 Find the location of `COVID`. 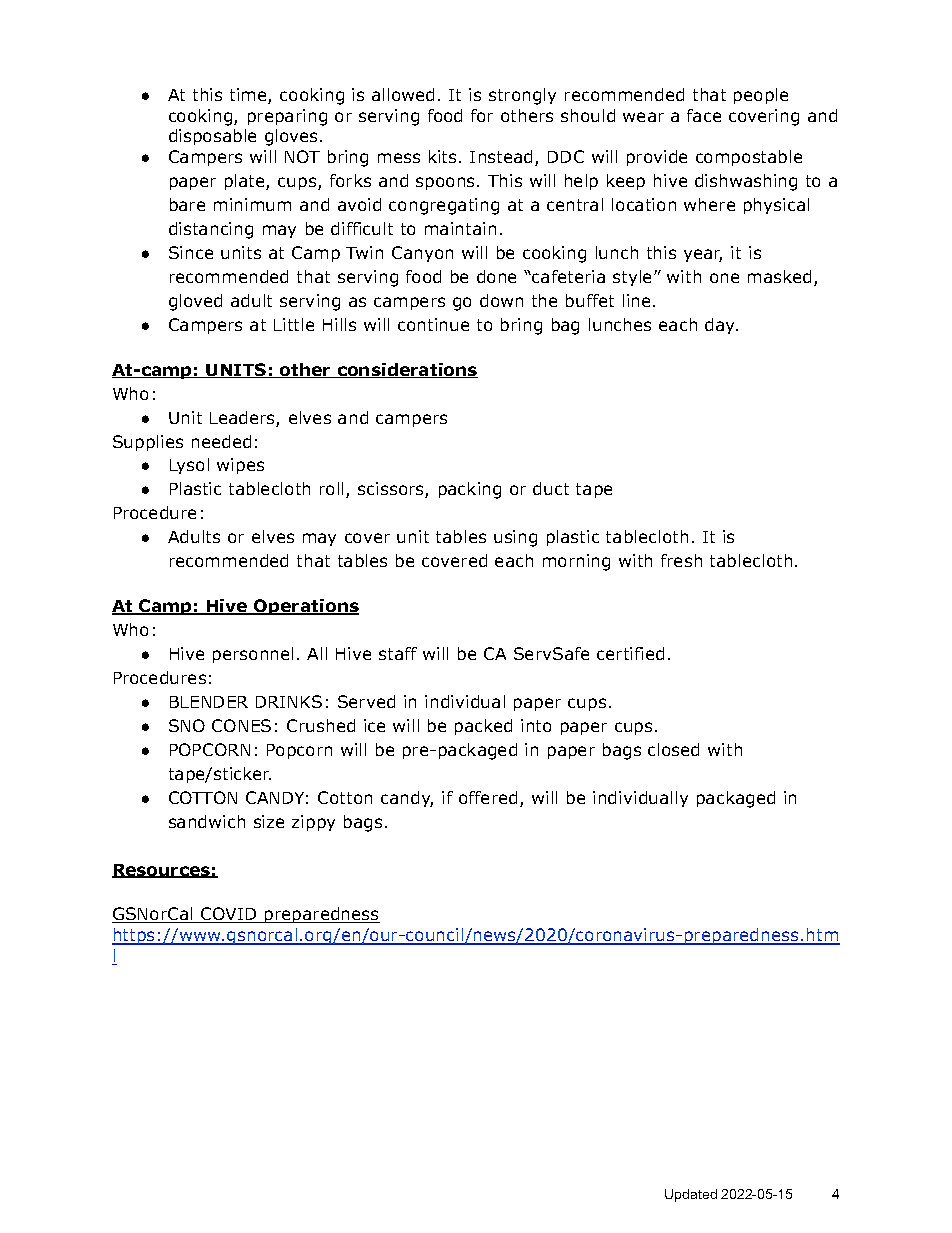

COVID is located at coordinates (229, 915).
